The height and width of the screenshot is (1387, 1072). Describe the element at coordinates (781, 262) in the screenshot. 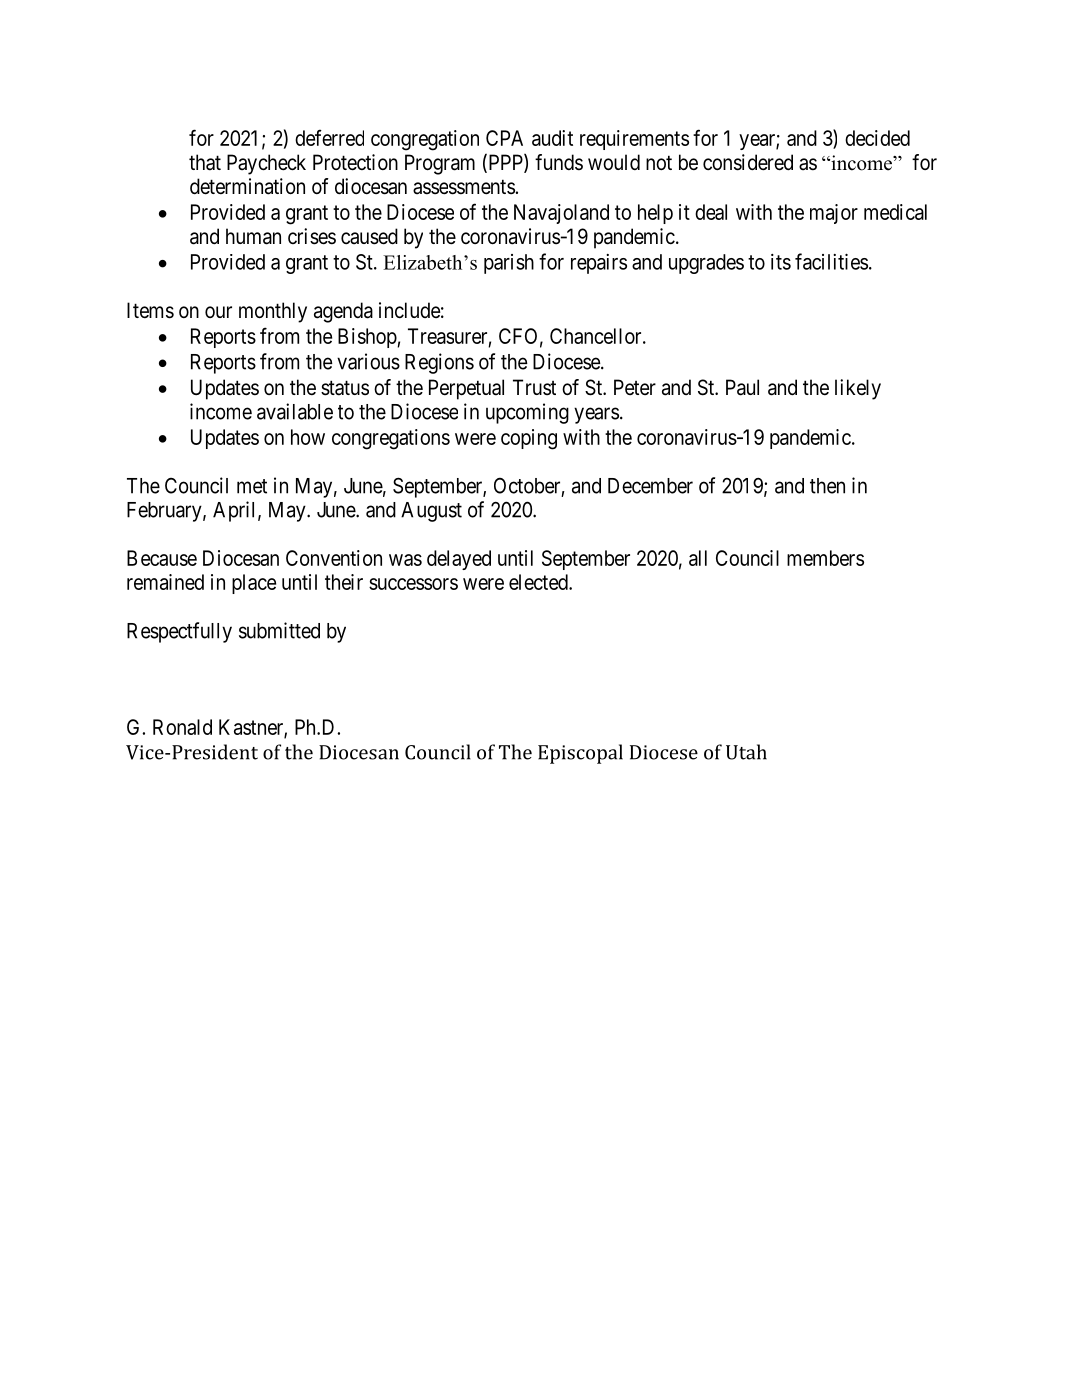

I see `its` at that location.
